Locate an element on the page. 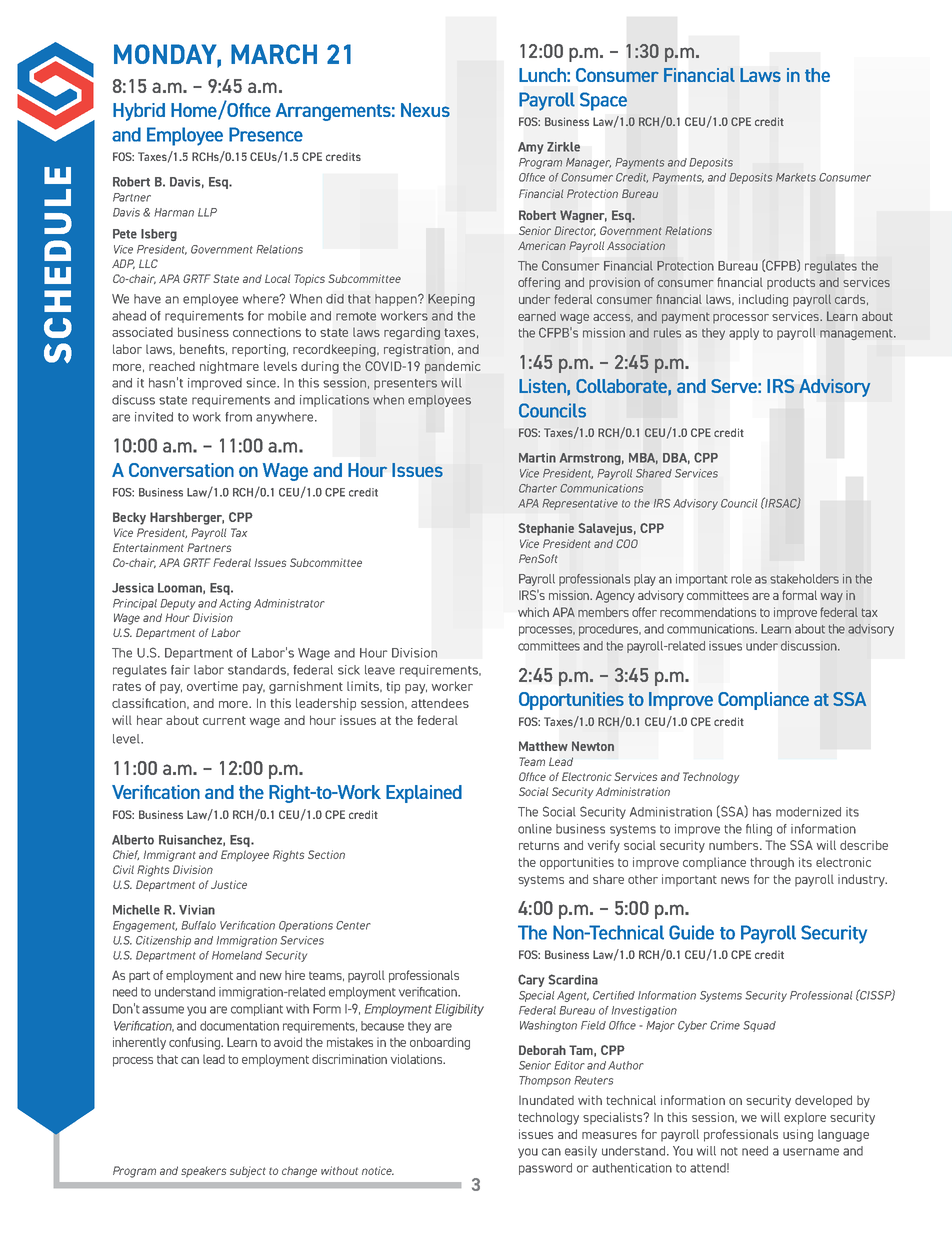 The width and height of the document is (952, 1233). stakeholders is located at coordinates (804, 579).
